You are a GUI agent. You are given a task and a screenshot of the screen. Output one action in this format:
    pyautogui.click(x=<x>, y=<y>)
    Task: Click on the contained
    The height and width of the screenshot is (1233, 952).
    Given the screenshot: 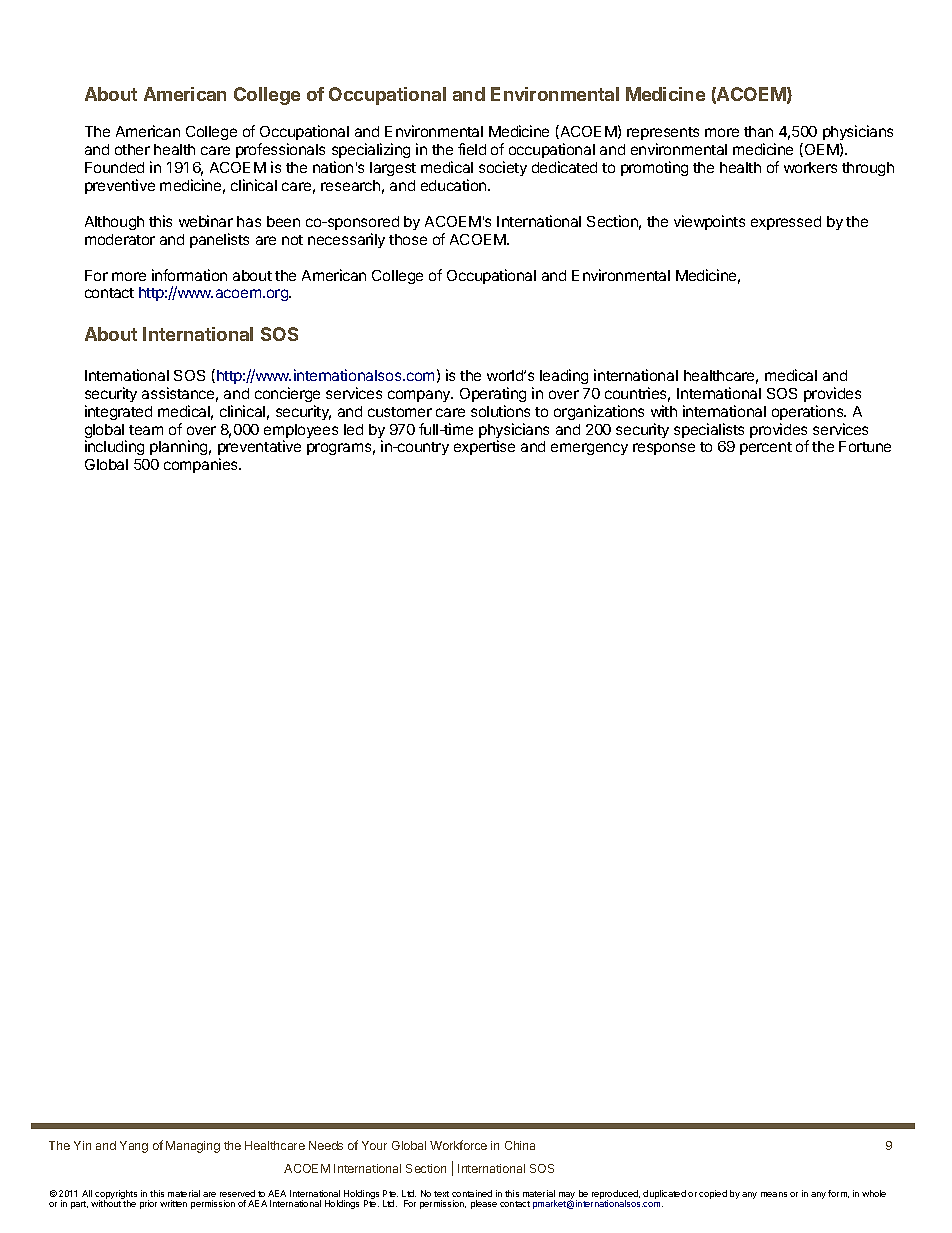 What is the action you would take?
    pyautogui.click(x=472, y=1193)
